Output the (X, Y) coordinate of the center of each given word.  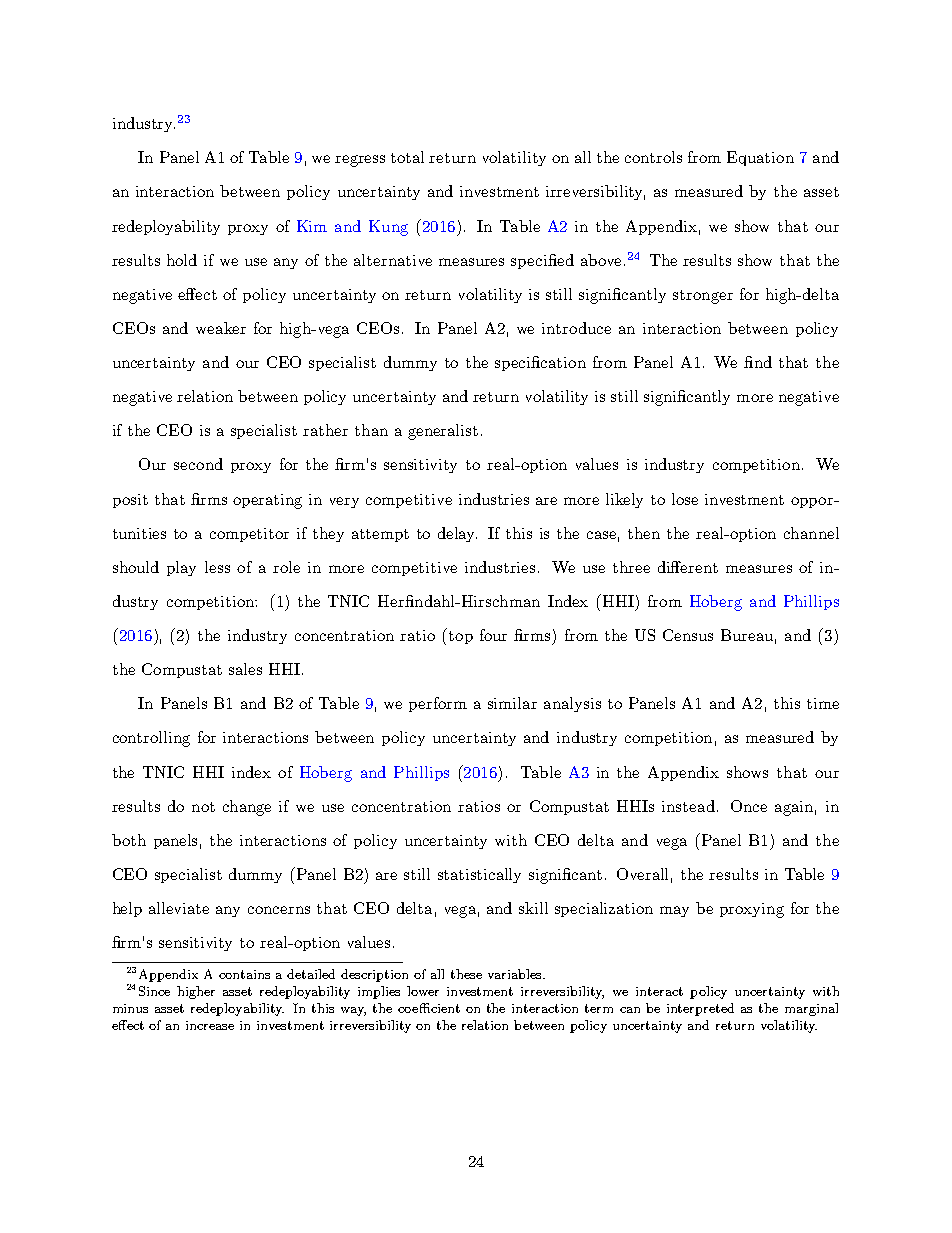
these (466, 974)
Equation (760, 158)
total (407, 157)
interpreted (700, 1009)
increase (210, 1025)
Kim (312, 226)
